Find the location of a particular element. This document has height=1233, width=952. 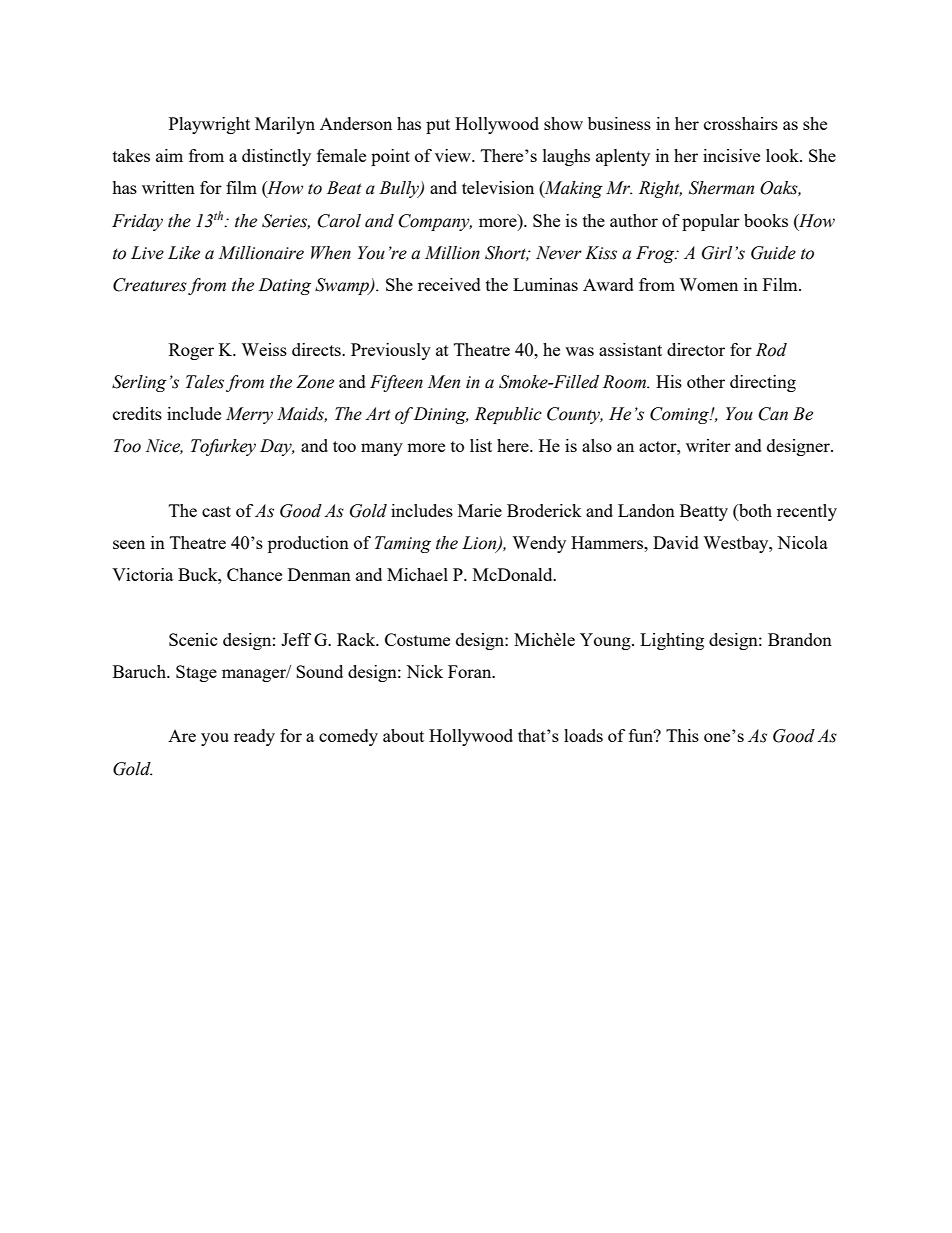

Are is located at coordinates (182, 736).
